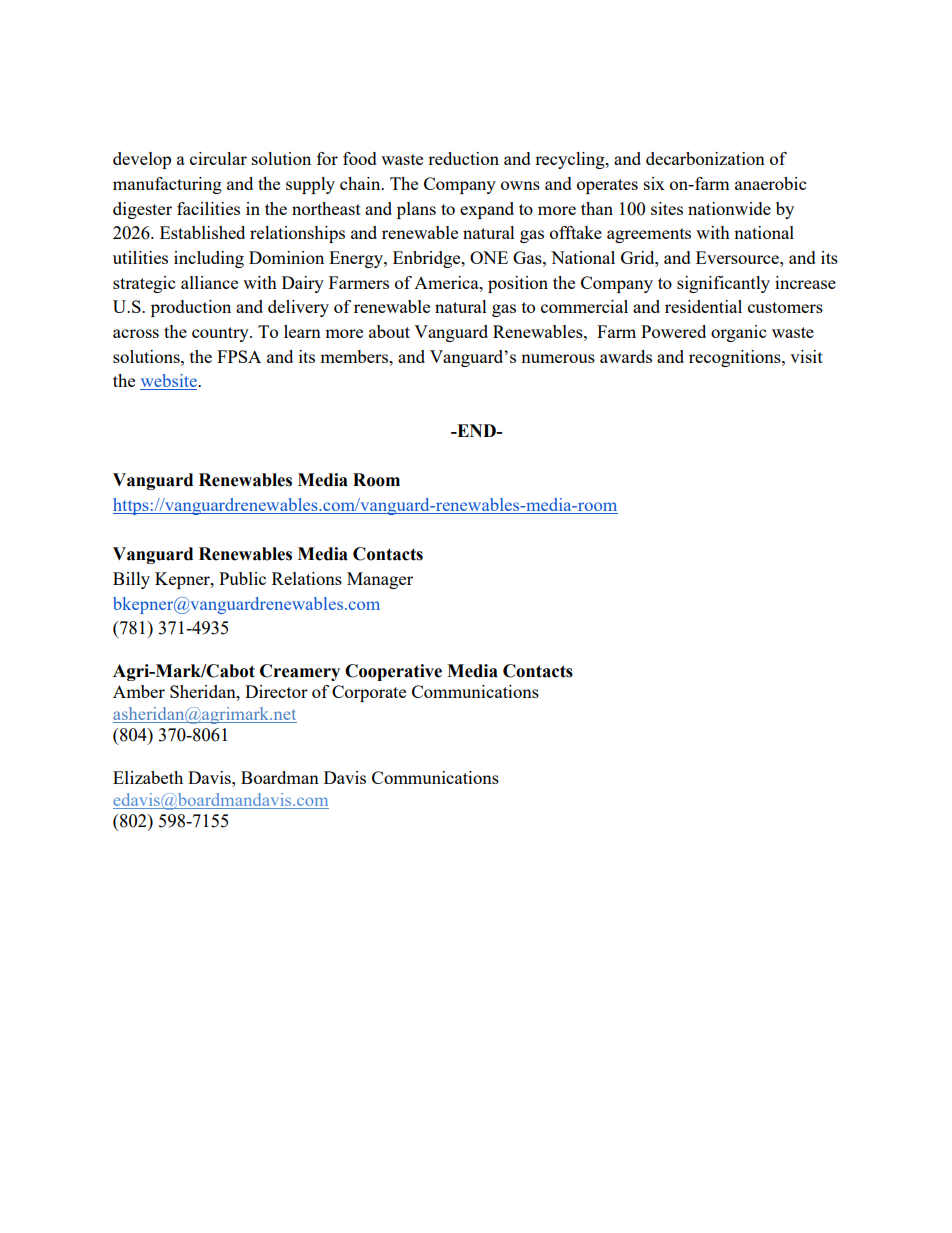  What do you see at coordinates (148, 777) in the image?
I see `Elizabeth` at bounding box center [148, 777].
